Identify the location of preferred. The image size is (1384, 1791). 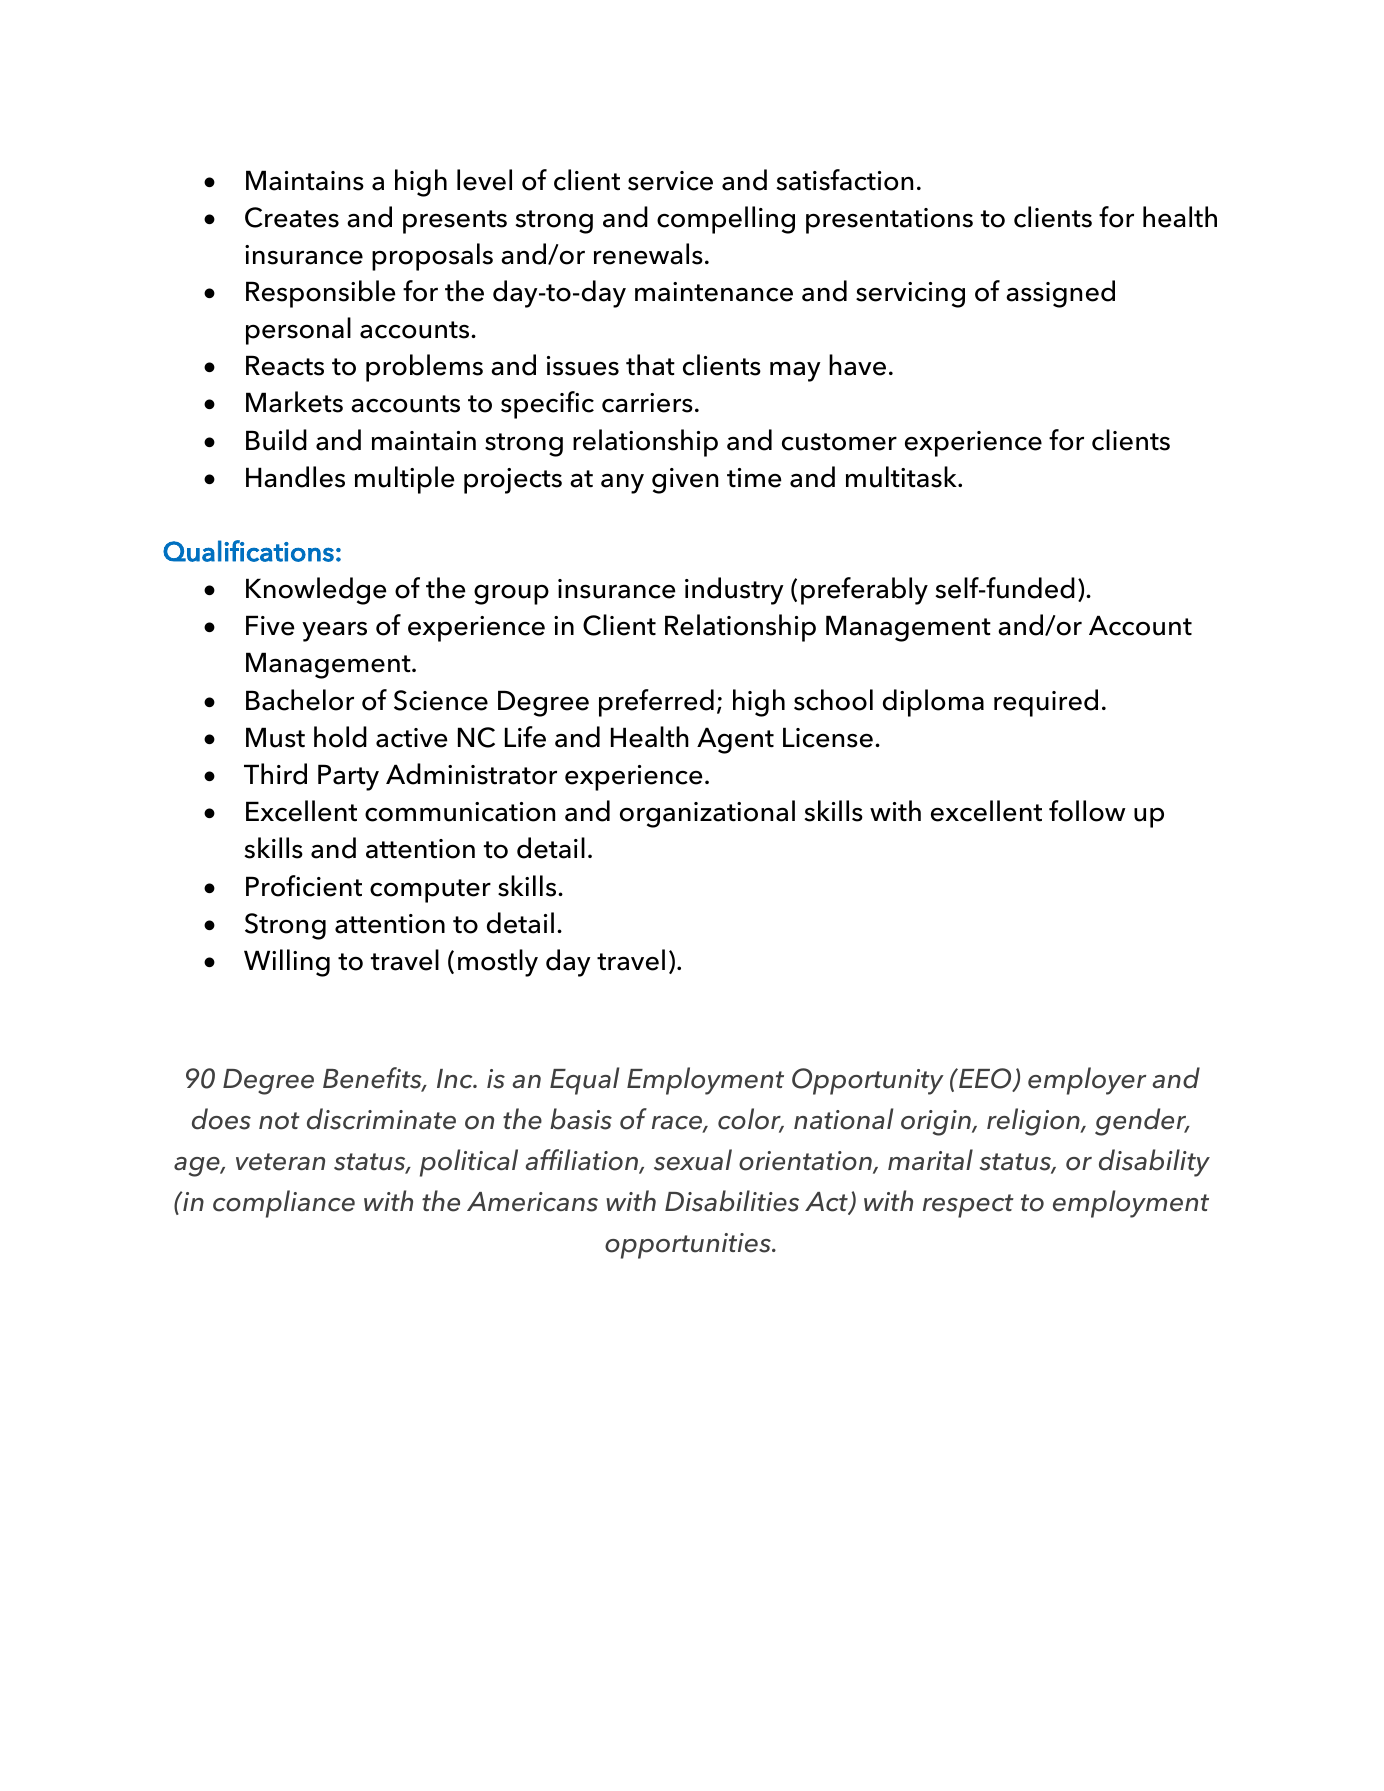
(656, 703).
